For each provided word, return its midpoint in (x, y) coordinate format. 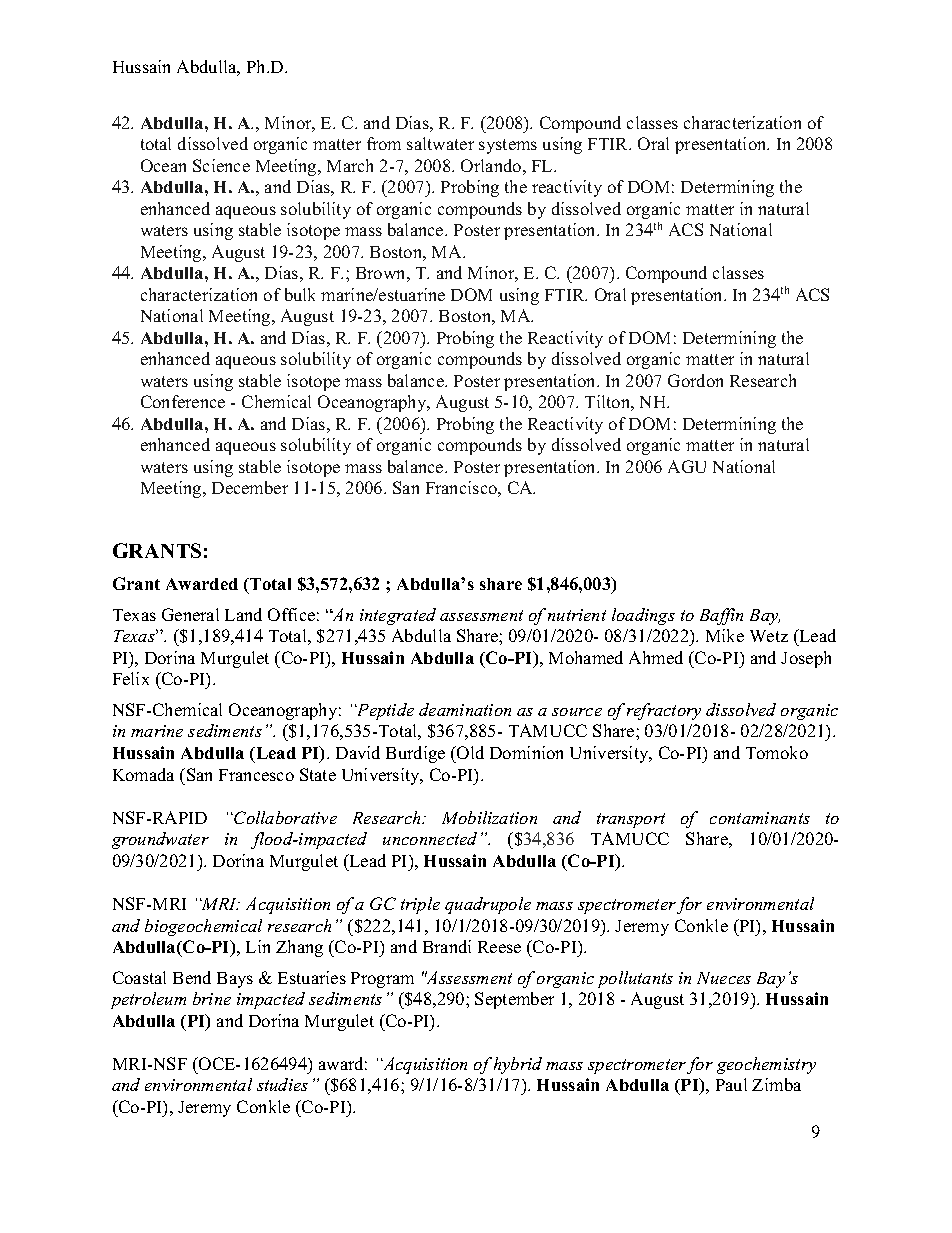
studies (282, 1084)
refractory (664, 711)
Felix (131, 678)
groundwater (160, 840)
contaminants (760, 818)
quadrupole (488, 905)
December (250, 487)
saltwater (440, 143)
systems (508, 146)
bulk (300, 294)
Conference (183, 401)
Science (221, 165)
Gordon (695, 380)
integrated (398, 616)
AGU (687, 466)
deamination (465, 709)
